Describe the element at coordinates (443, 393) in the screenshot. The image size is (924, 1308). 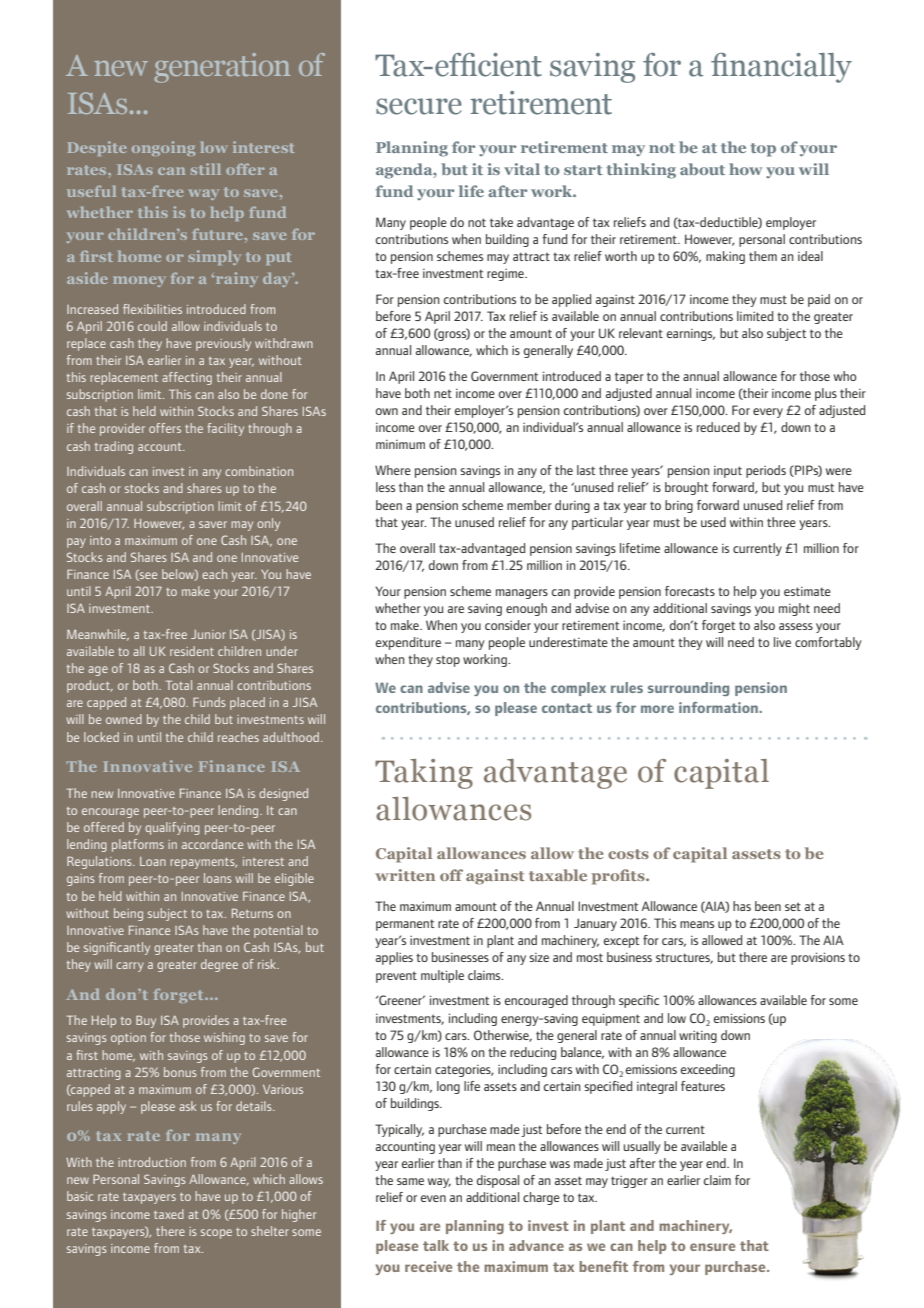
I see `net` at that location.
